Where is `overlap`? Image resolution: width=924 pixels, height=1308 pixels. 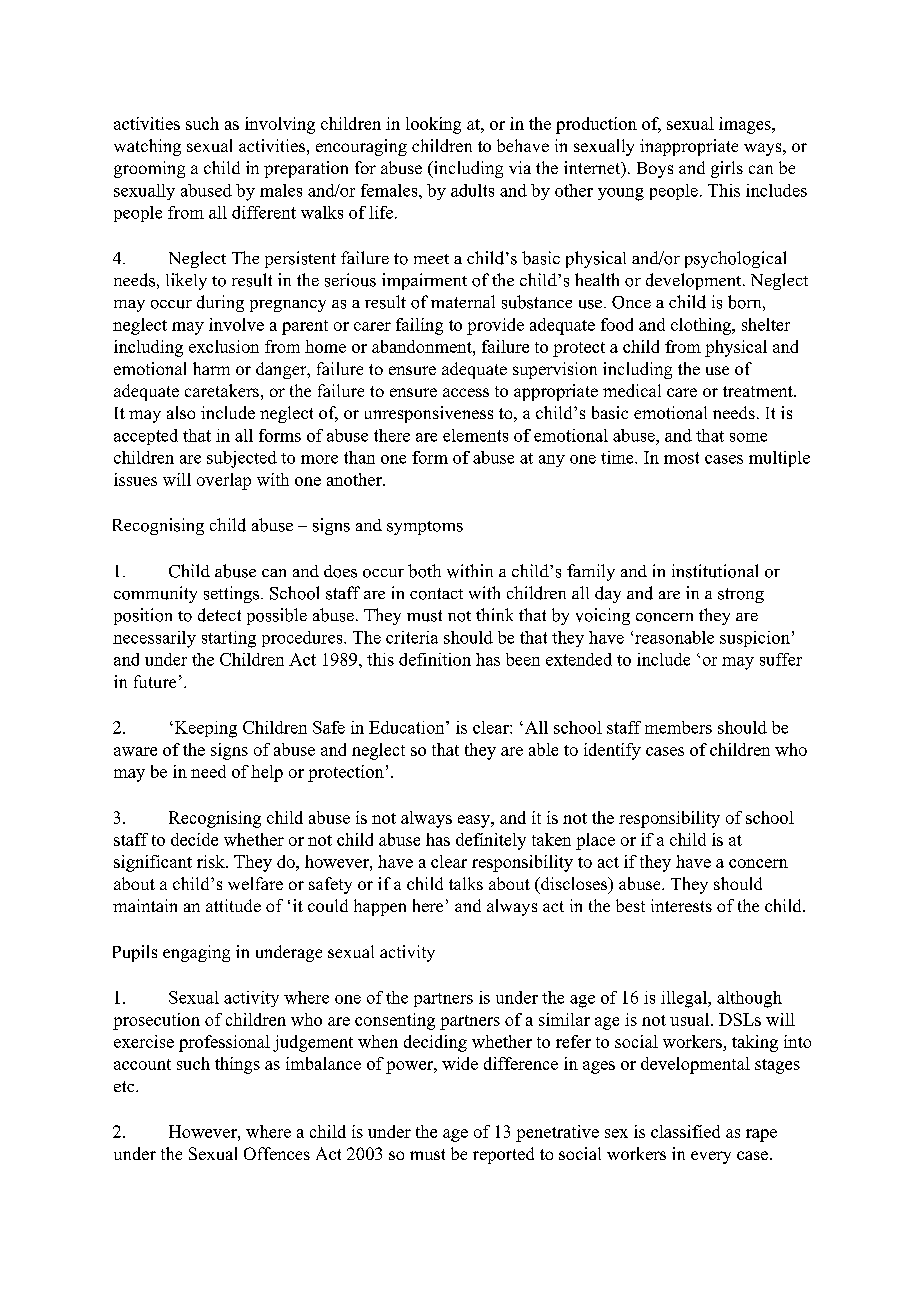 overlap is located at coordinates (224, 481).
